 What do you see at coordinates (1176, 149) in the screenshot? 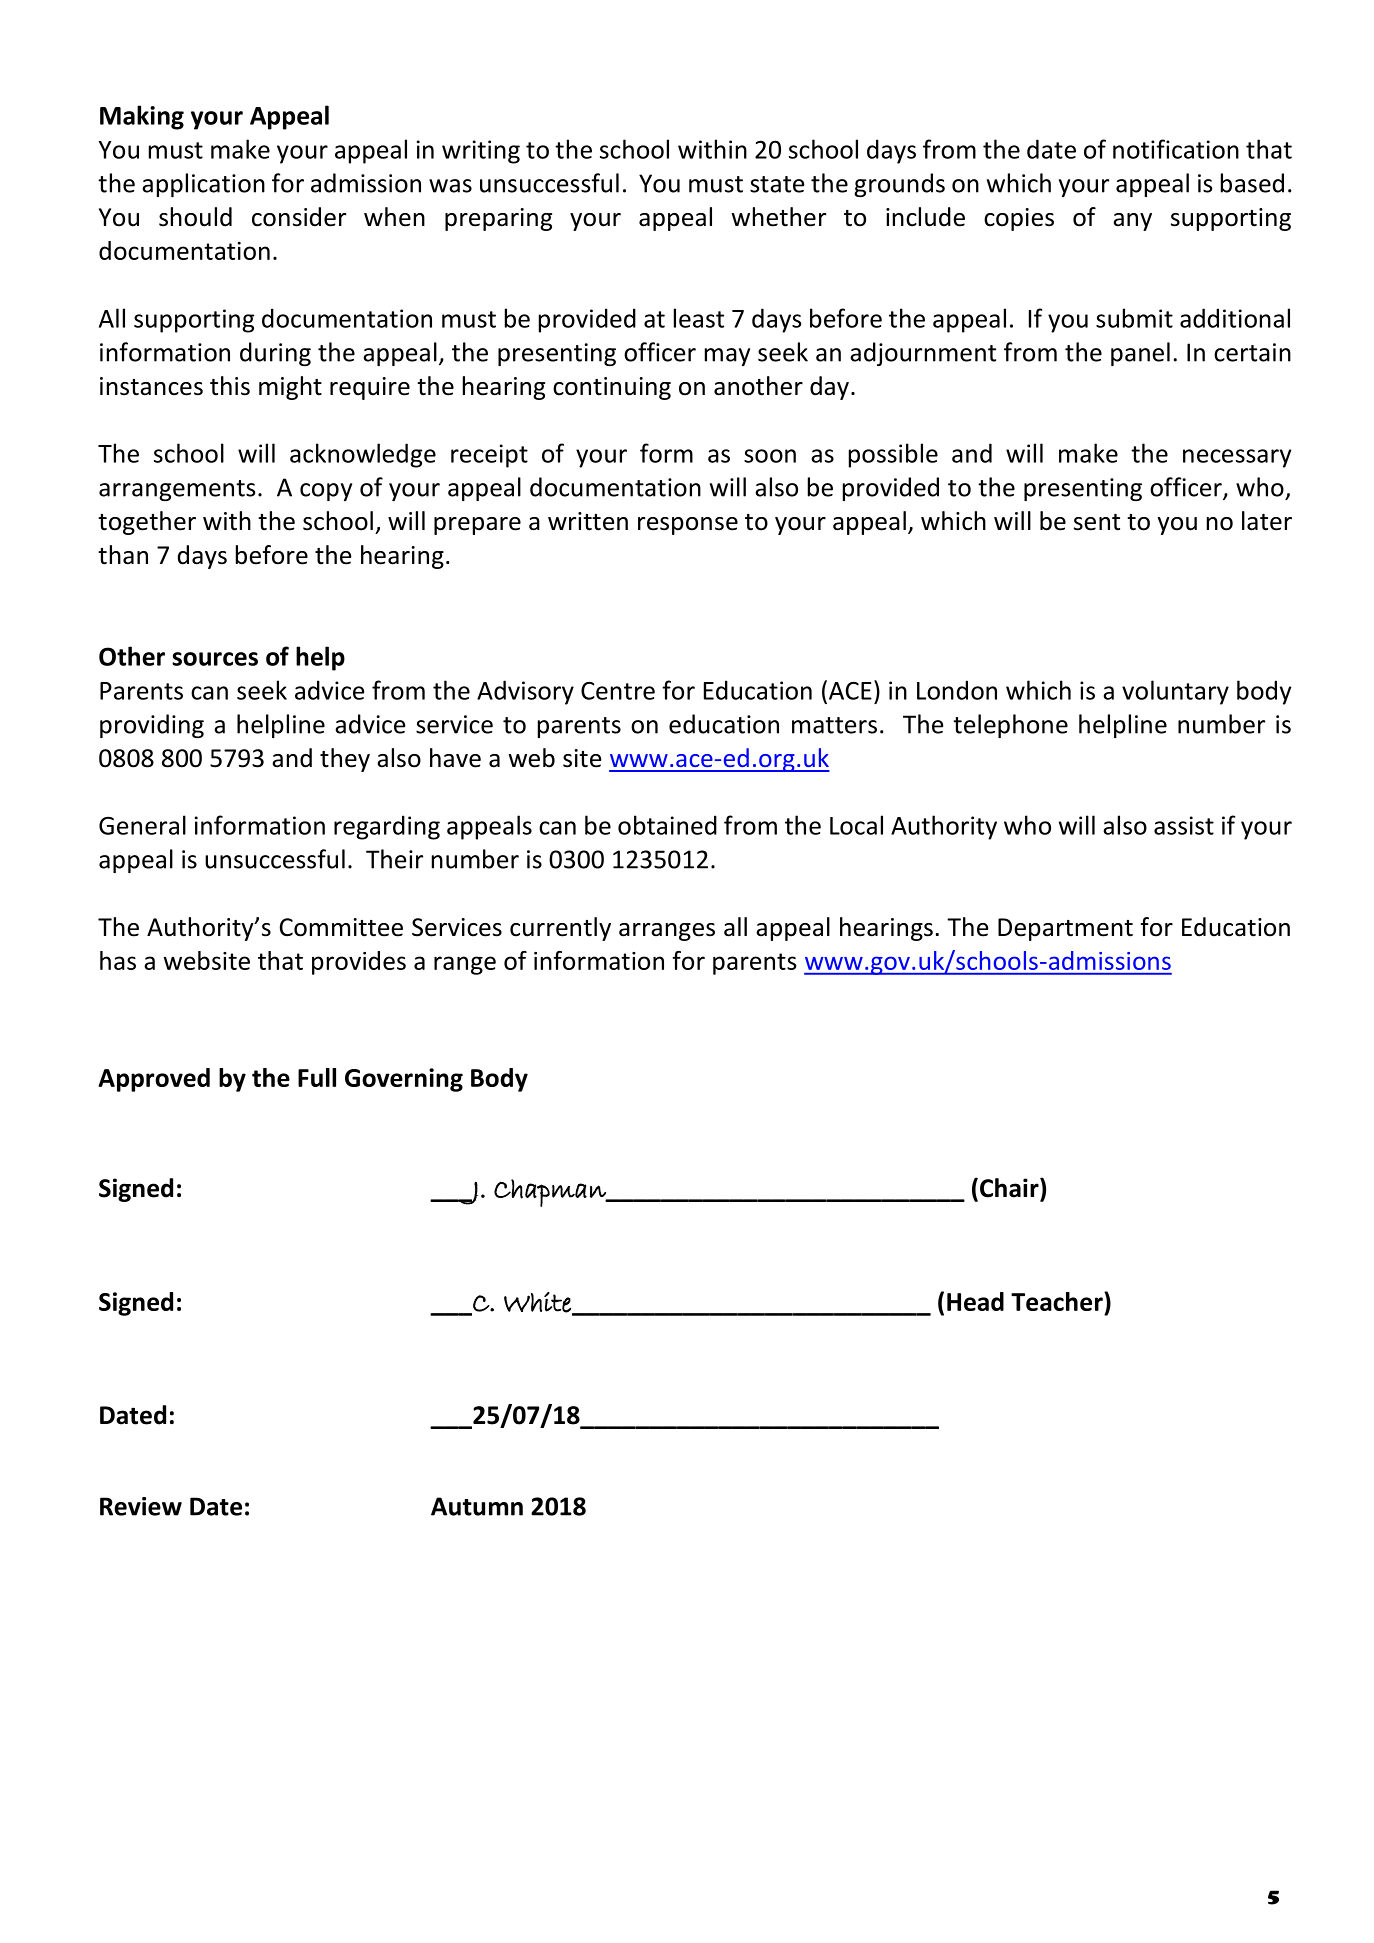
I see `notification` at bounding box center [1176, 149].
